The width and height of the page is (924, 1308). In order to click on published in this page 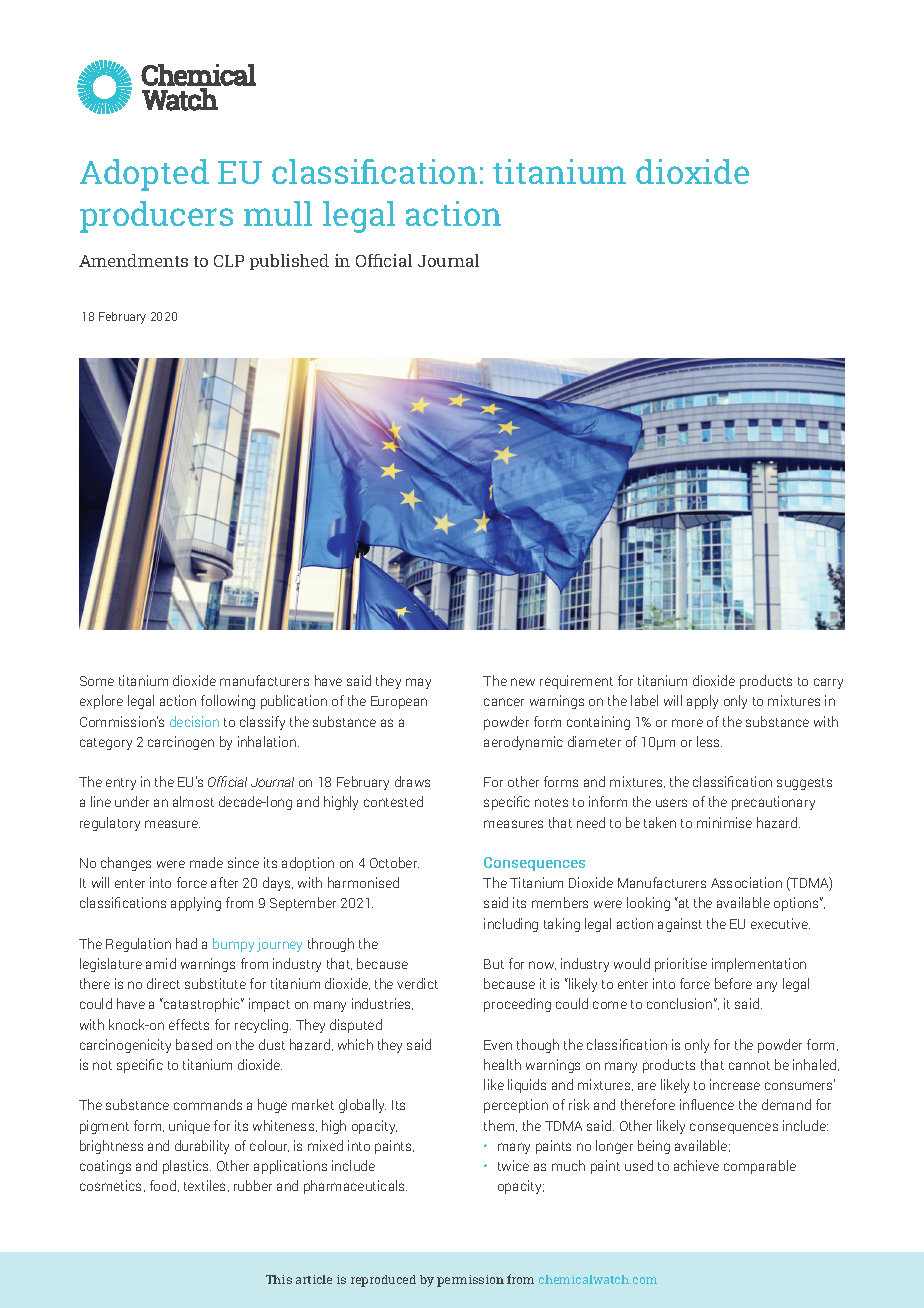, I will do `click(289, 262)`.
